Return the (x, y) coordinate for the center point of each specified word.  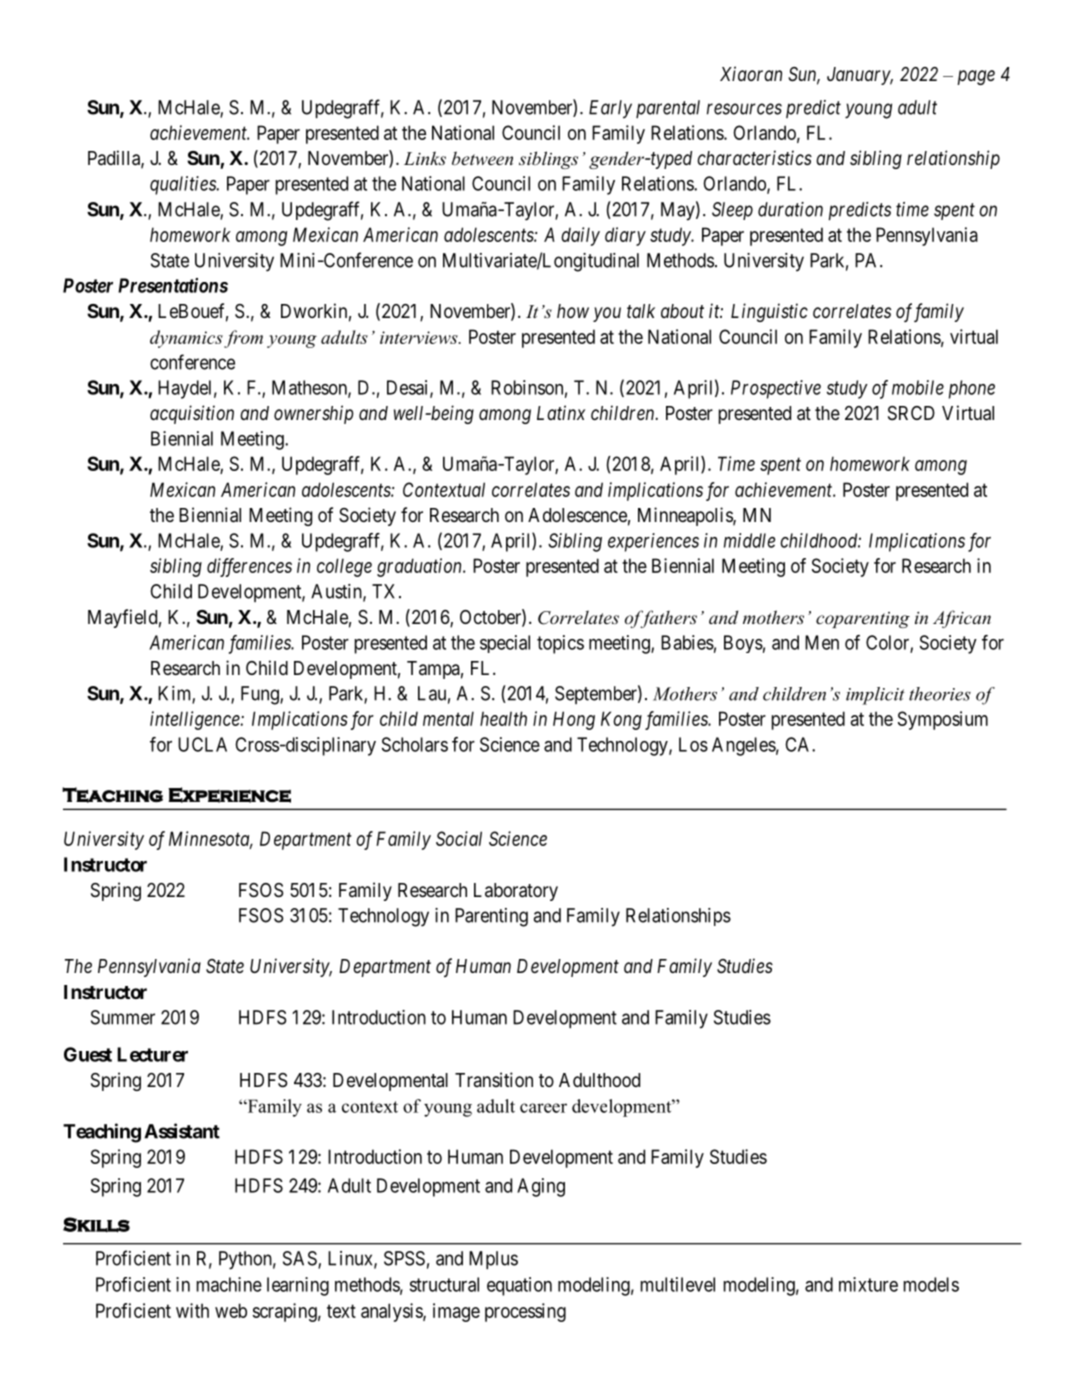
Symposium (943, 720)
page (976, 77)
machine (229, 1284)
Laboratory (516, 892)
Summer (123, 1017)
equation (519, 1286)
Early (610, 109)
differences (249, 567)
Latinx (561, 412)
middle (749, 540)
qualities (184, 185)
